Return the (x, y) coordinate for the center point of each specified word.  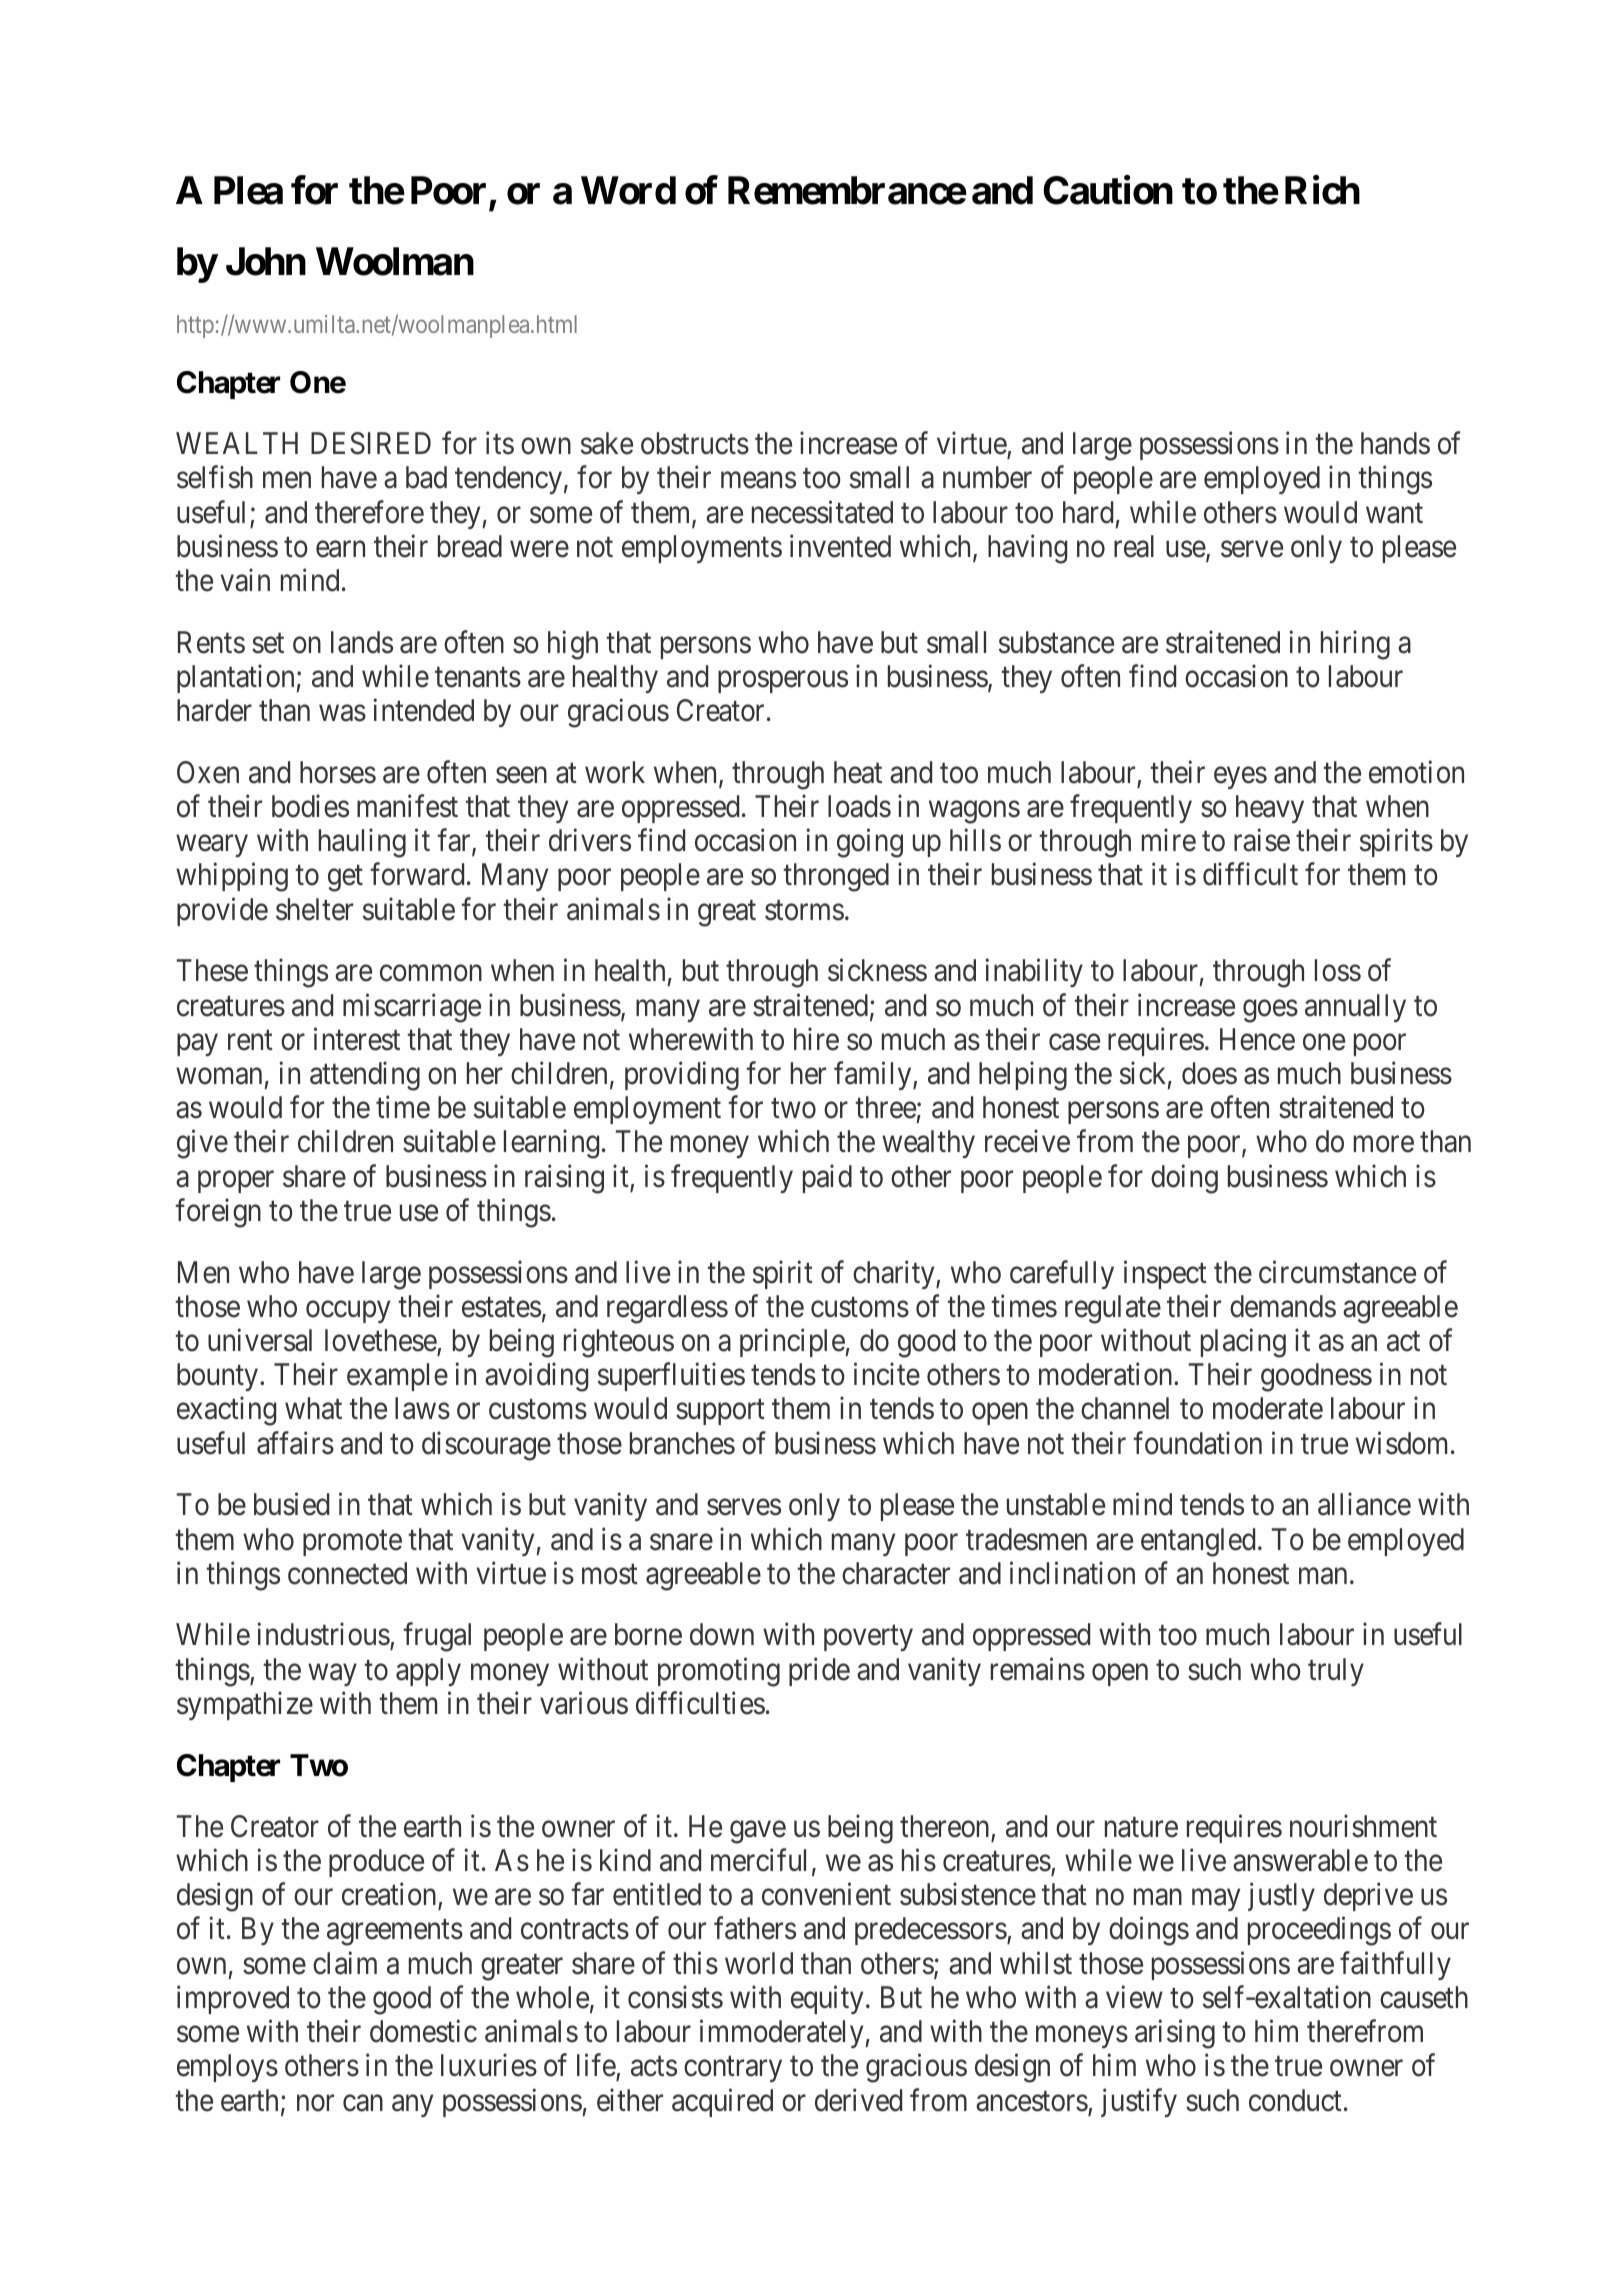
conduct (1295, 2100)
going (870, 843)
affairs (295, 1443)
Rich (1322, 190)
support (720, 1412)
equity (827, 2000)
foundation (1198, 1443)
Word (628, 190)
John (266, 261)
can (363, 2103)
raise (1262, 840)
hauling (362, 843)
